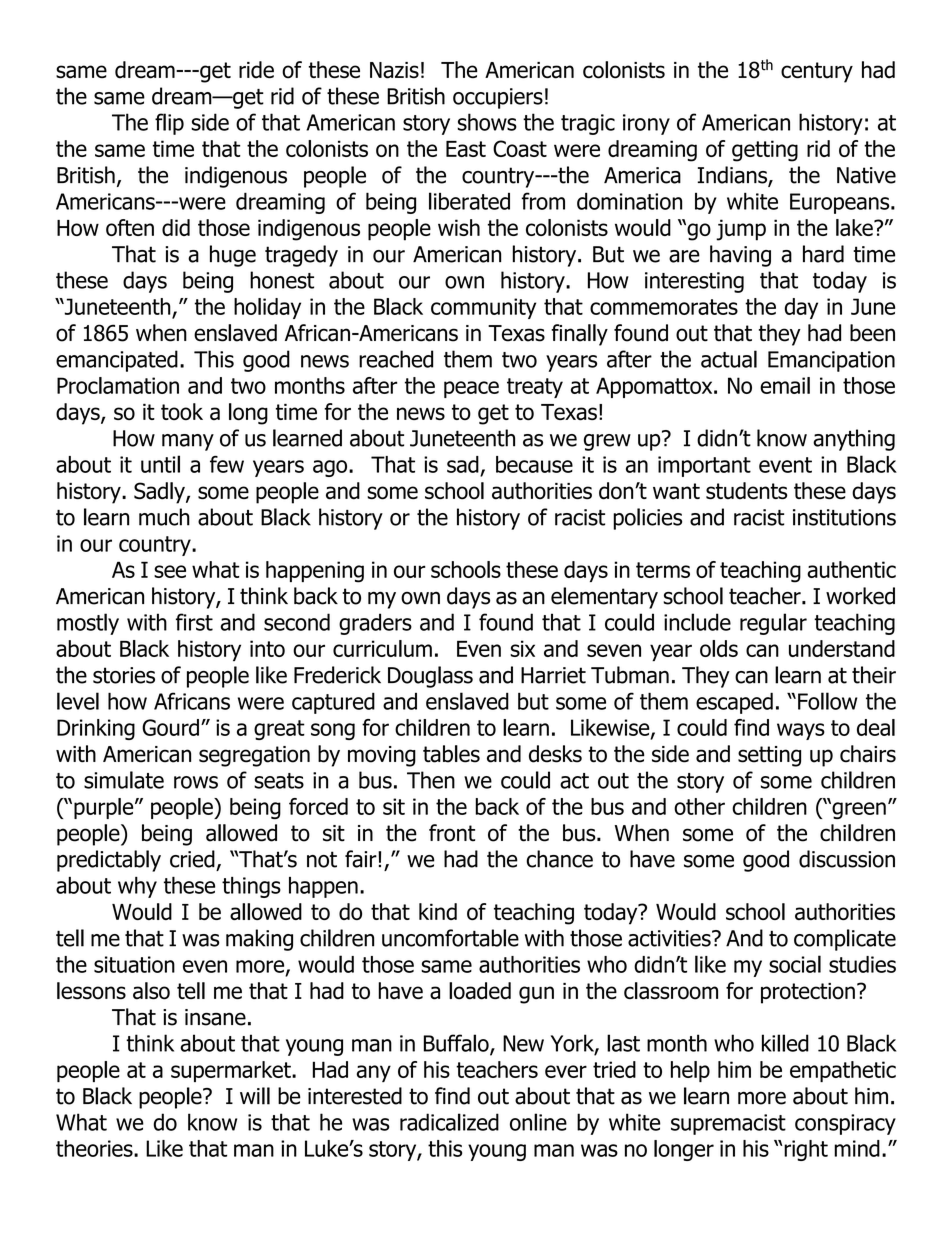  What do you see at coordinates (169, 124) in the image?
I see `flip` at bounding box center [169, 124].
